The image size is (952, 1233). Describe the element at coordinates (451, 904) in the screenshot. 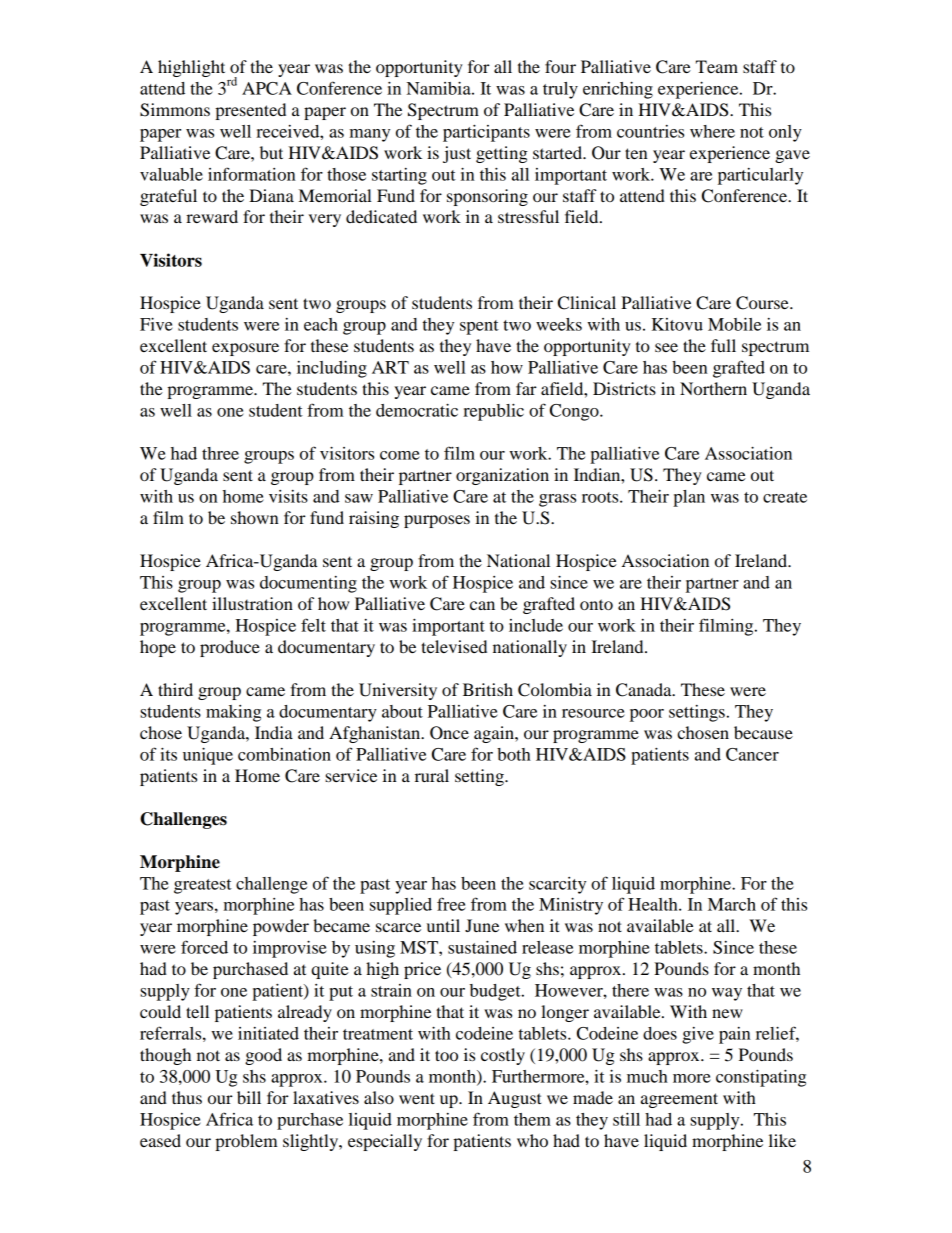

I see `free` at that location.
